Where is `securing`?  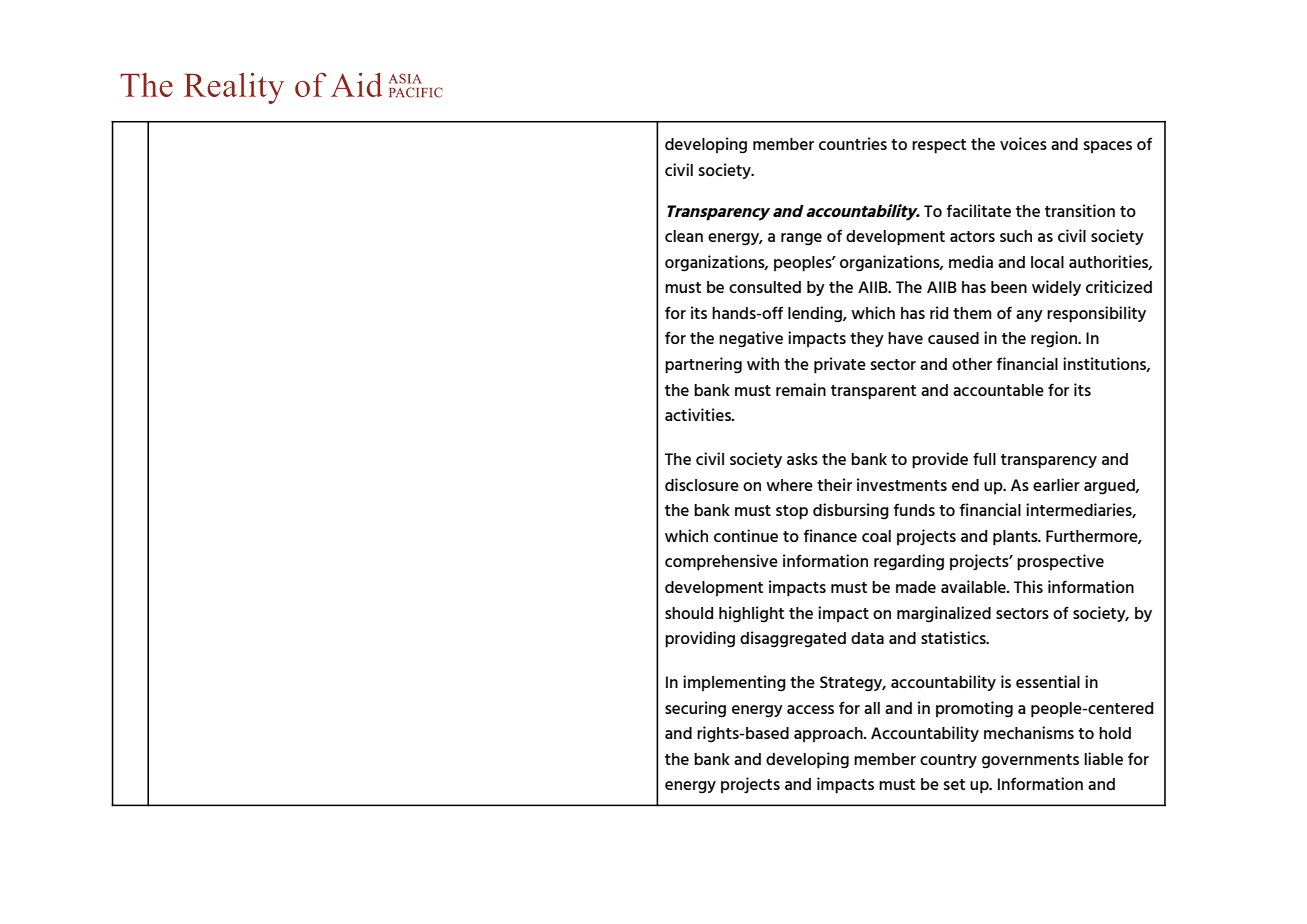
securing is located at coordinates (695, 709).
